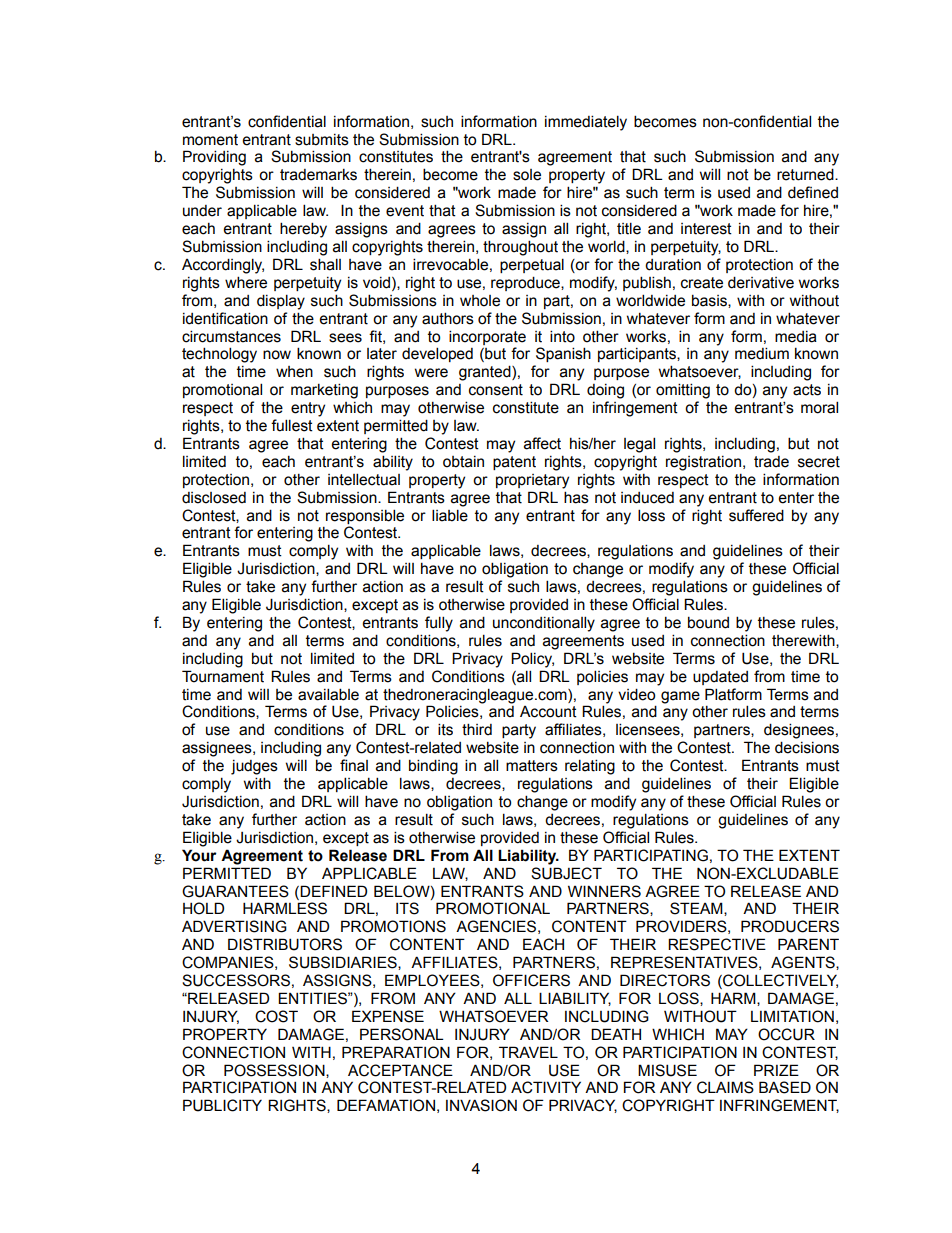 The image size is (952, 1233). What do you see at coordinates (528, 1052) in the screenshot?
I see `TRAVEL` at bounding box center [528, 1052].
